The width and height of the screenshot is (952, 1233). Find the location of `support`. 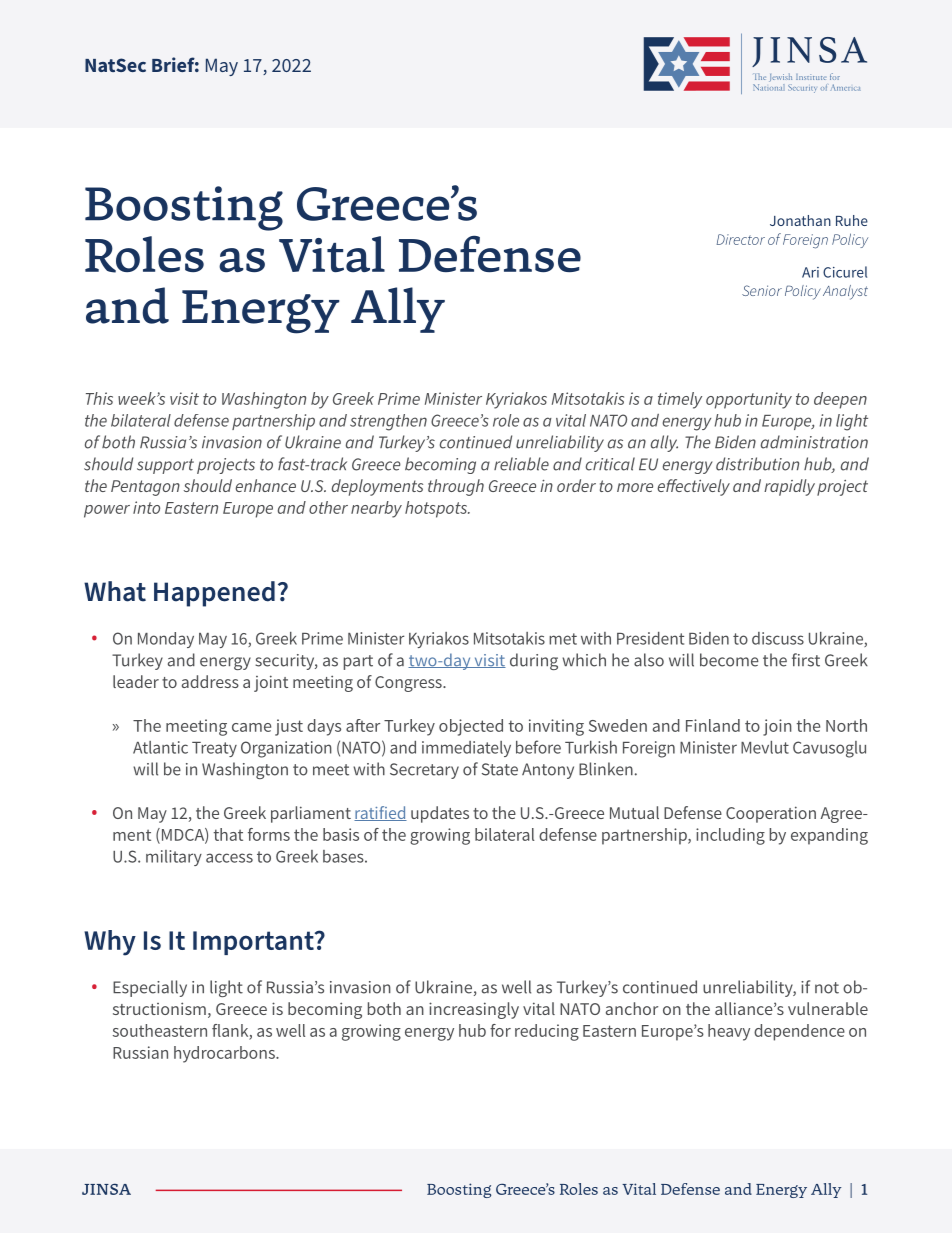

support is located at coordinates (165, 466).
